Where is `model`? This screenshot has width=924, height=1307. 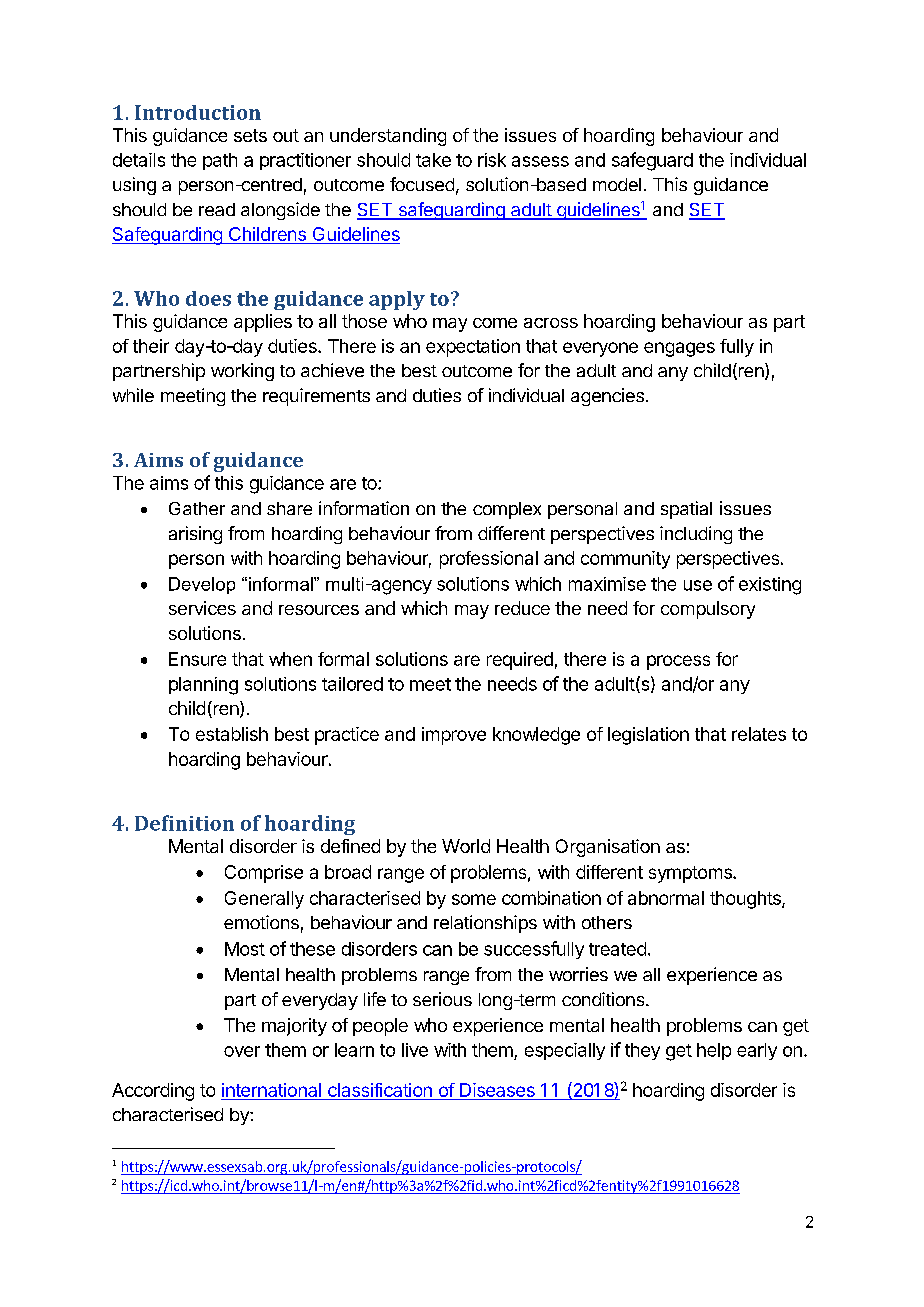 model is located at coordinates (617, 184).
